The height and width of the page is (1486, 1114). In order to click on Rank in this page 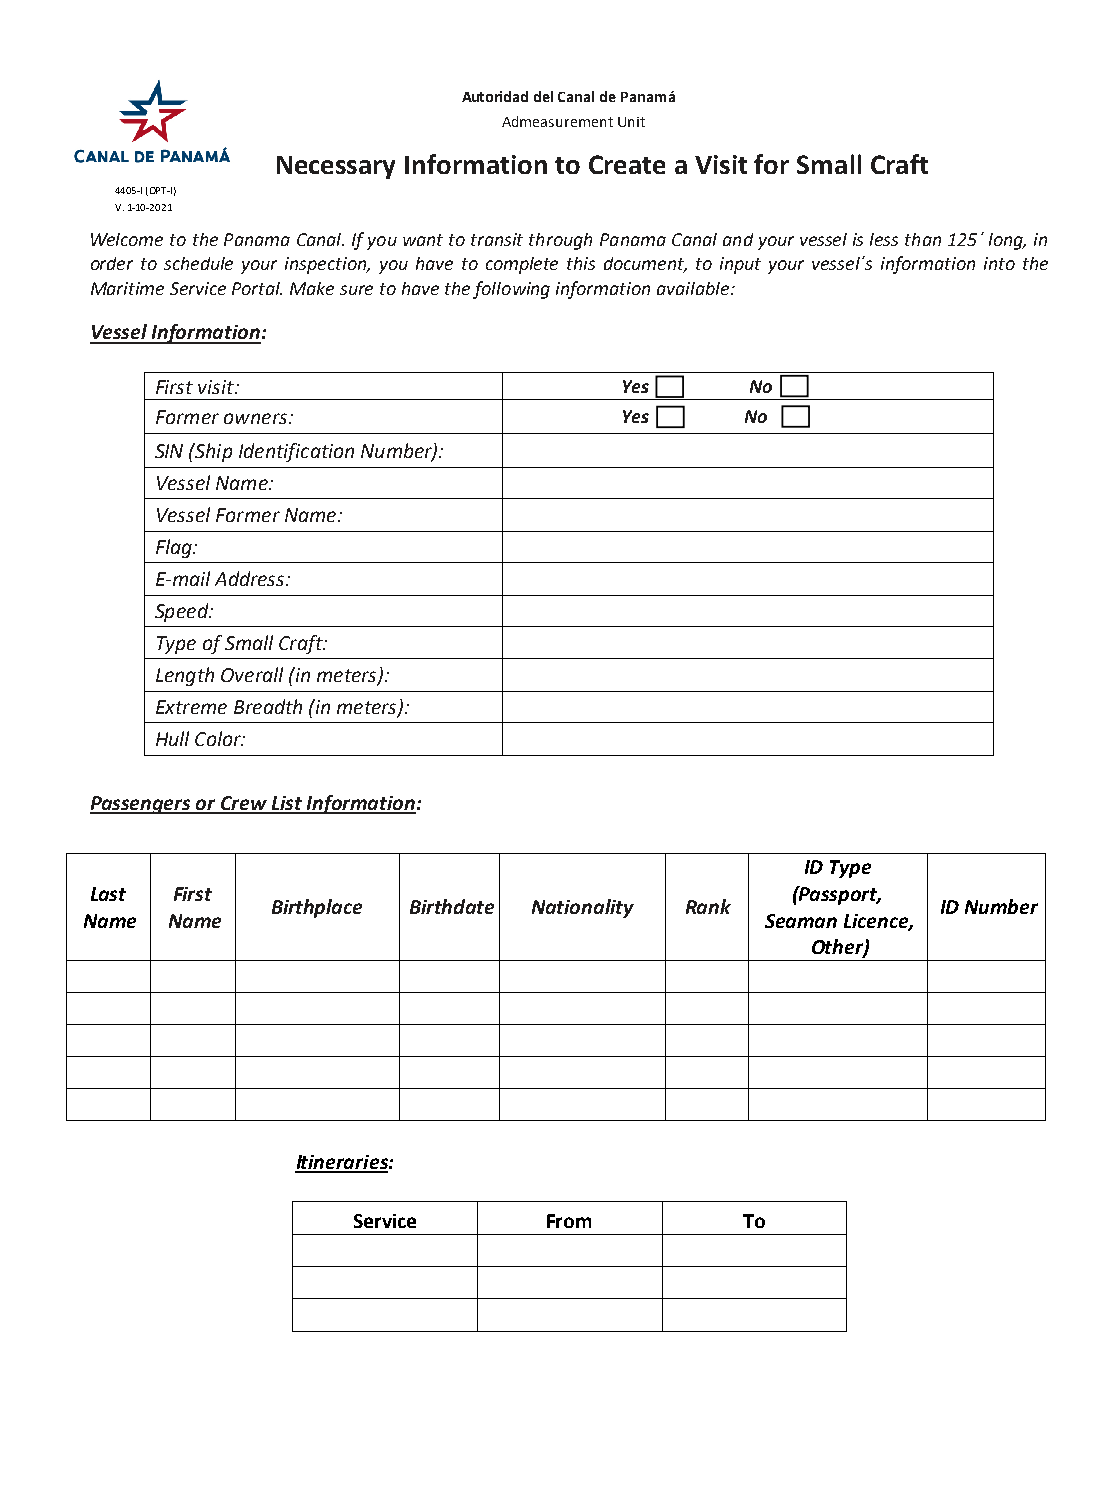, I will do `click(708, 906)`.
